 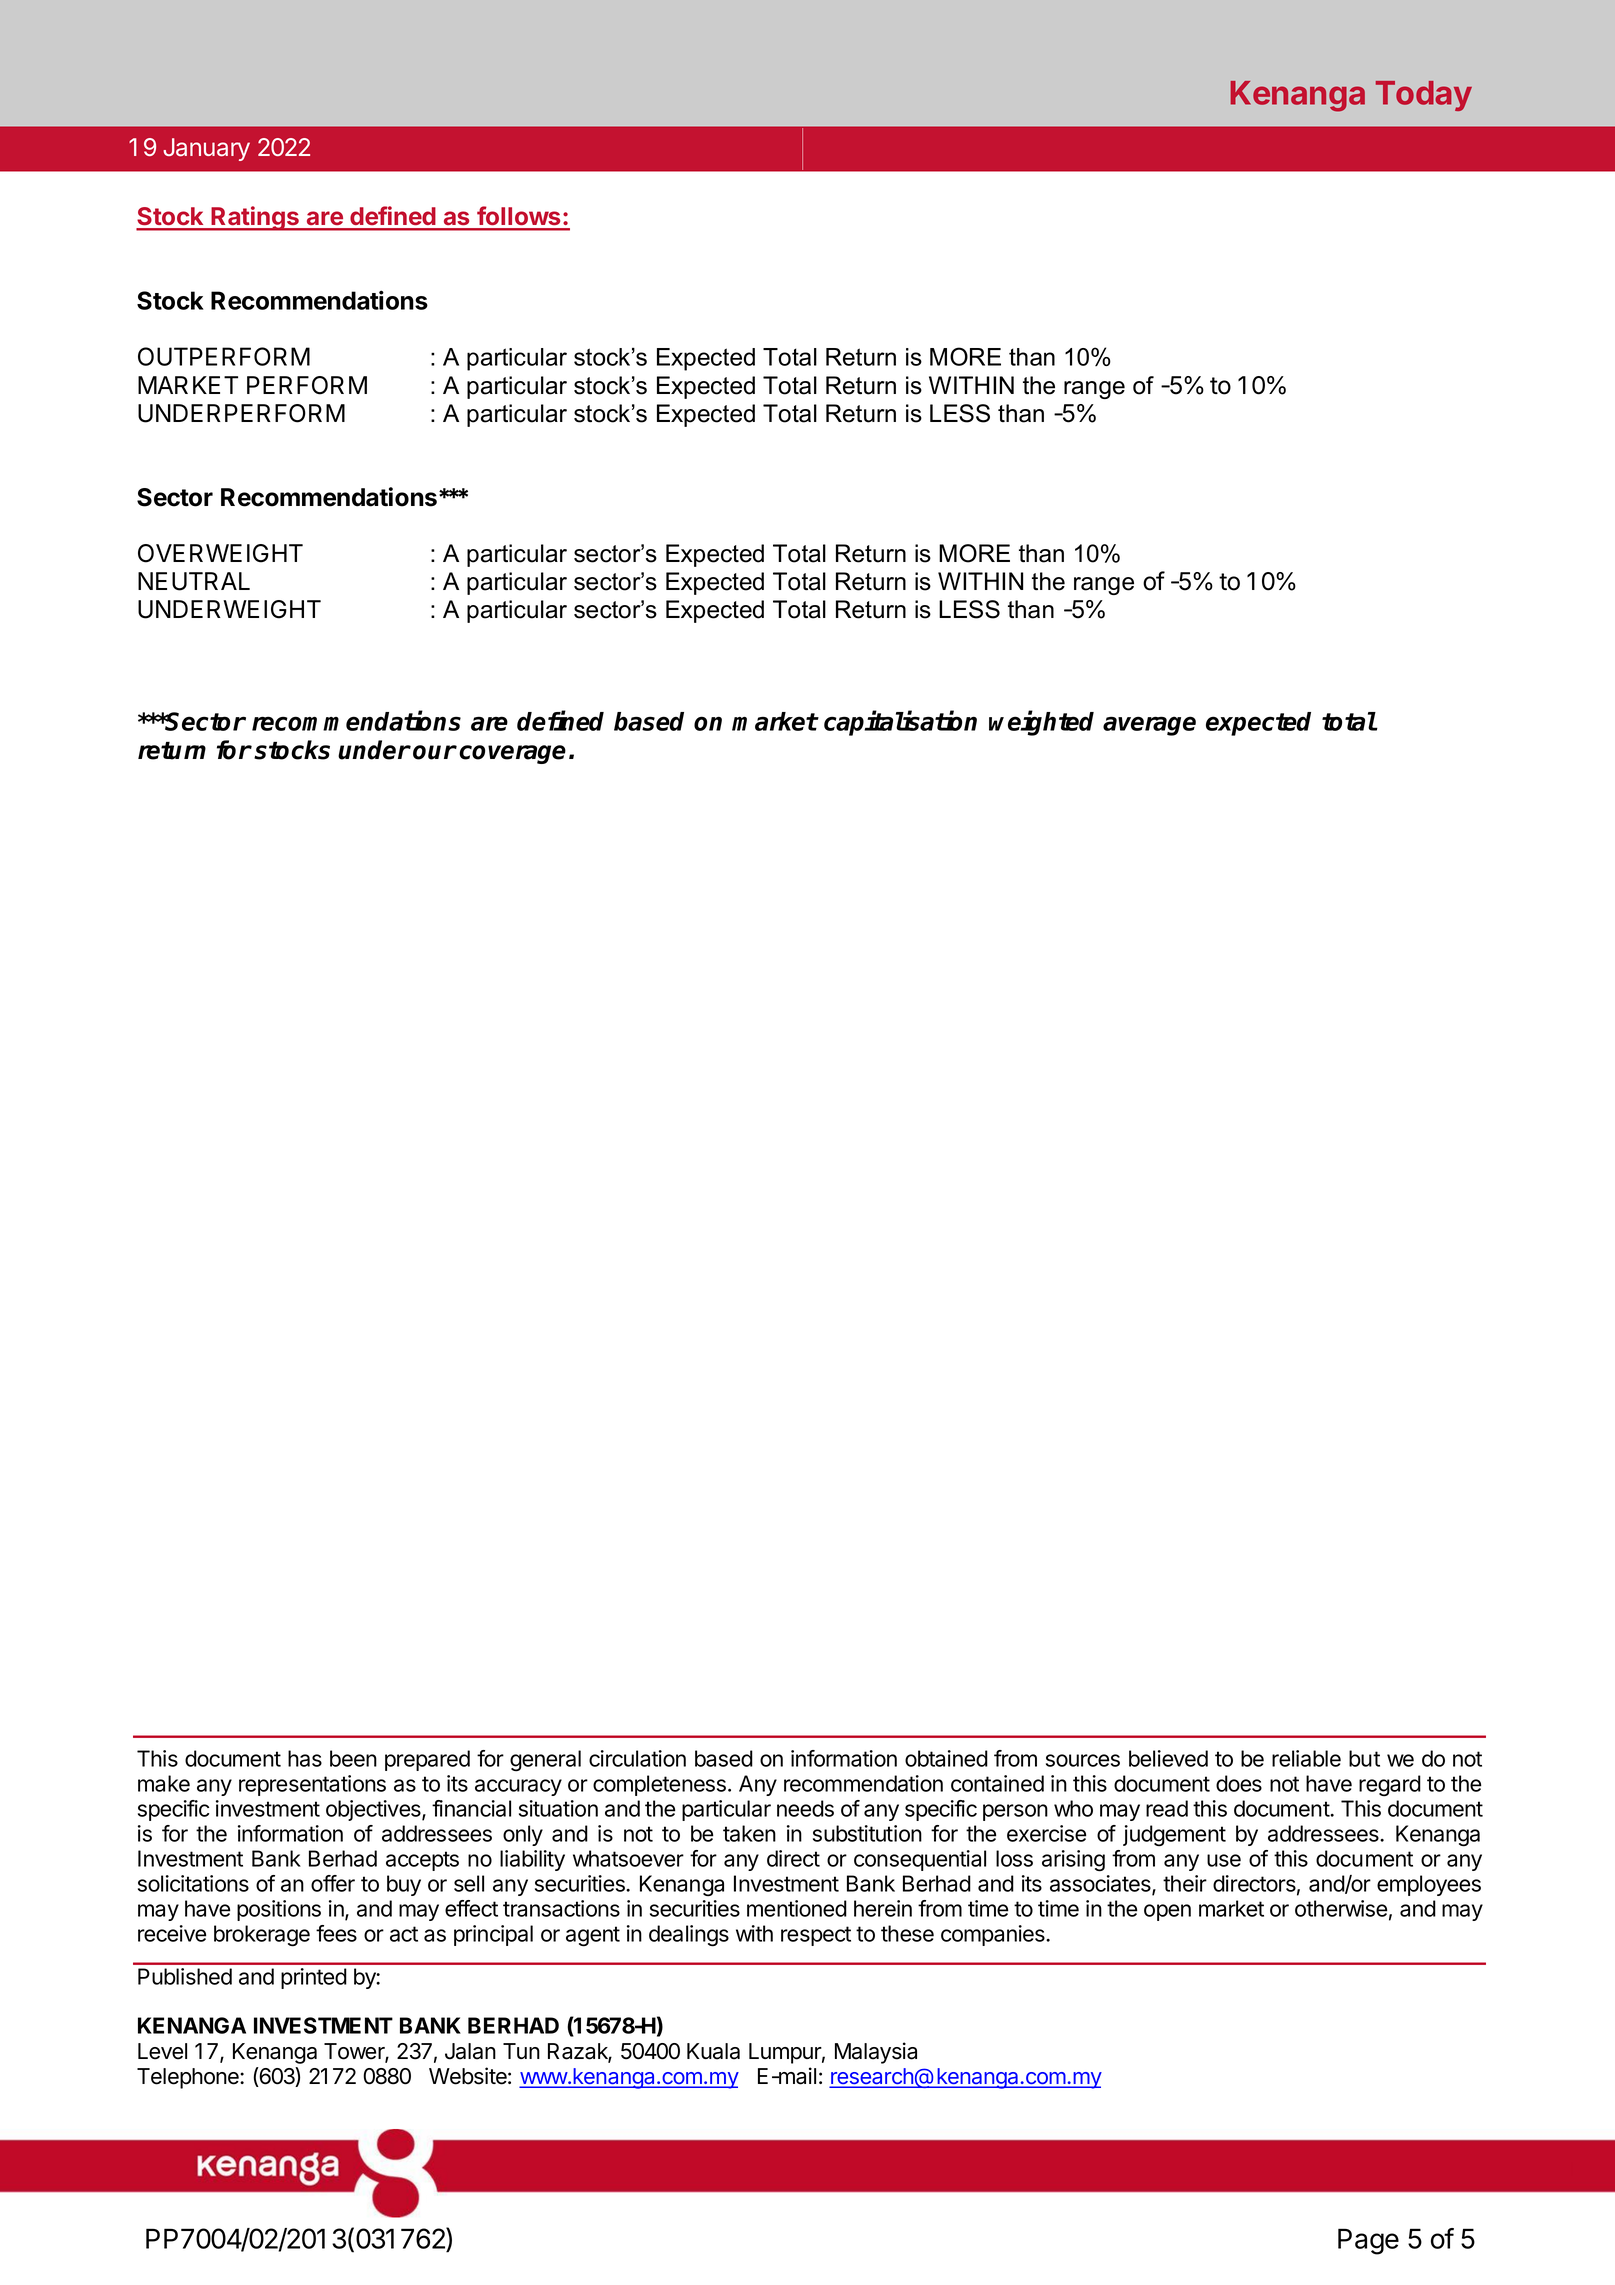 I want to click on coverage, so click(x=512, y=754).
